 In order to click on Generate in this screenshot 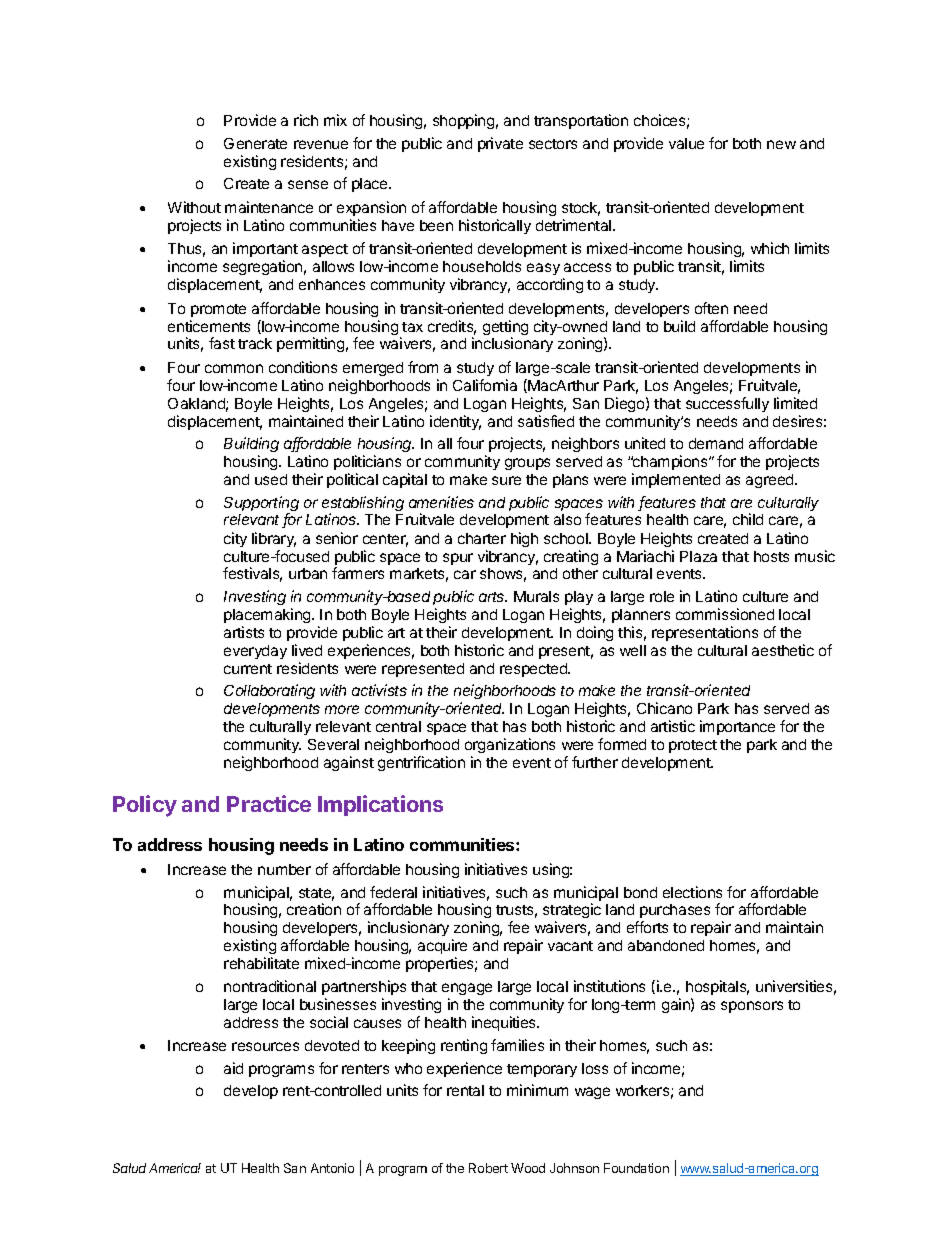, I will do `click(255, 143)`.
